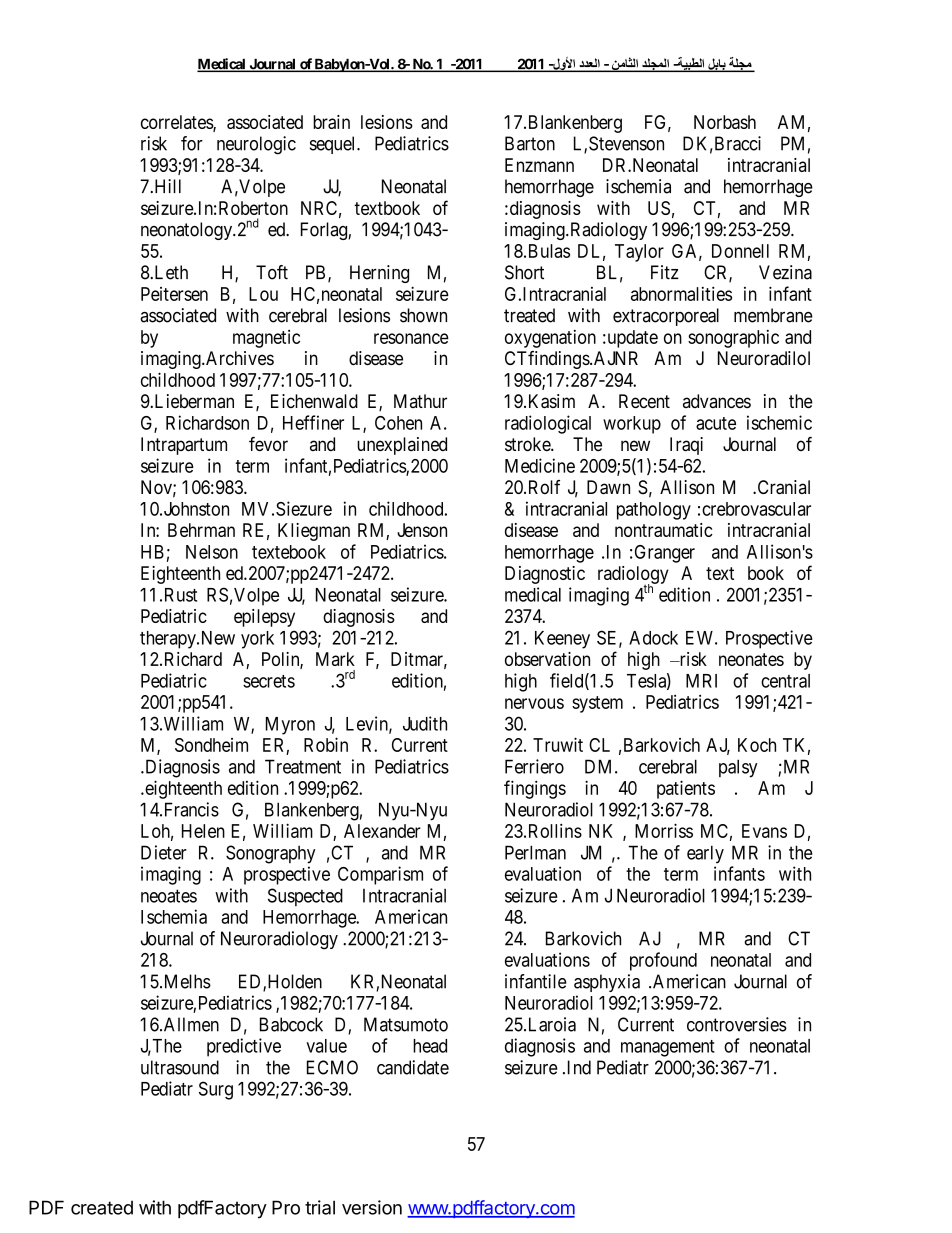 The height and width of the screenshot is (1233, 952). I want to click on Judith, so click(425, 723).
